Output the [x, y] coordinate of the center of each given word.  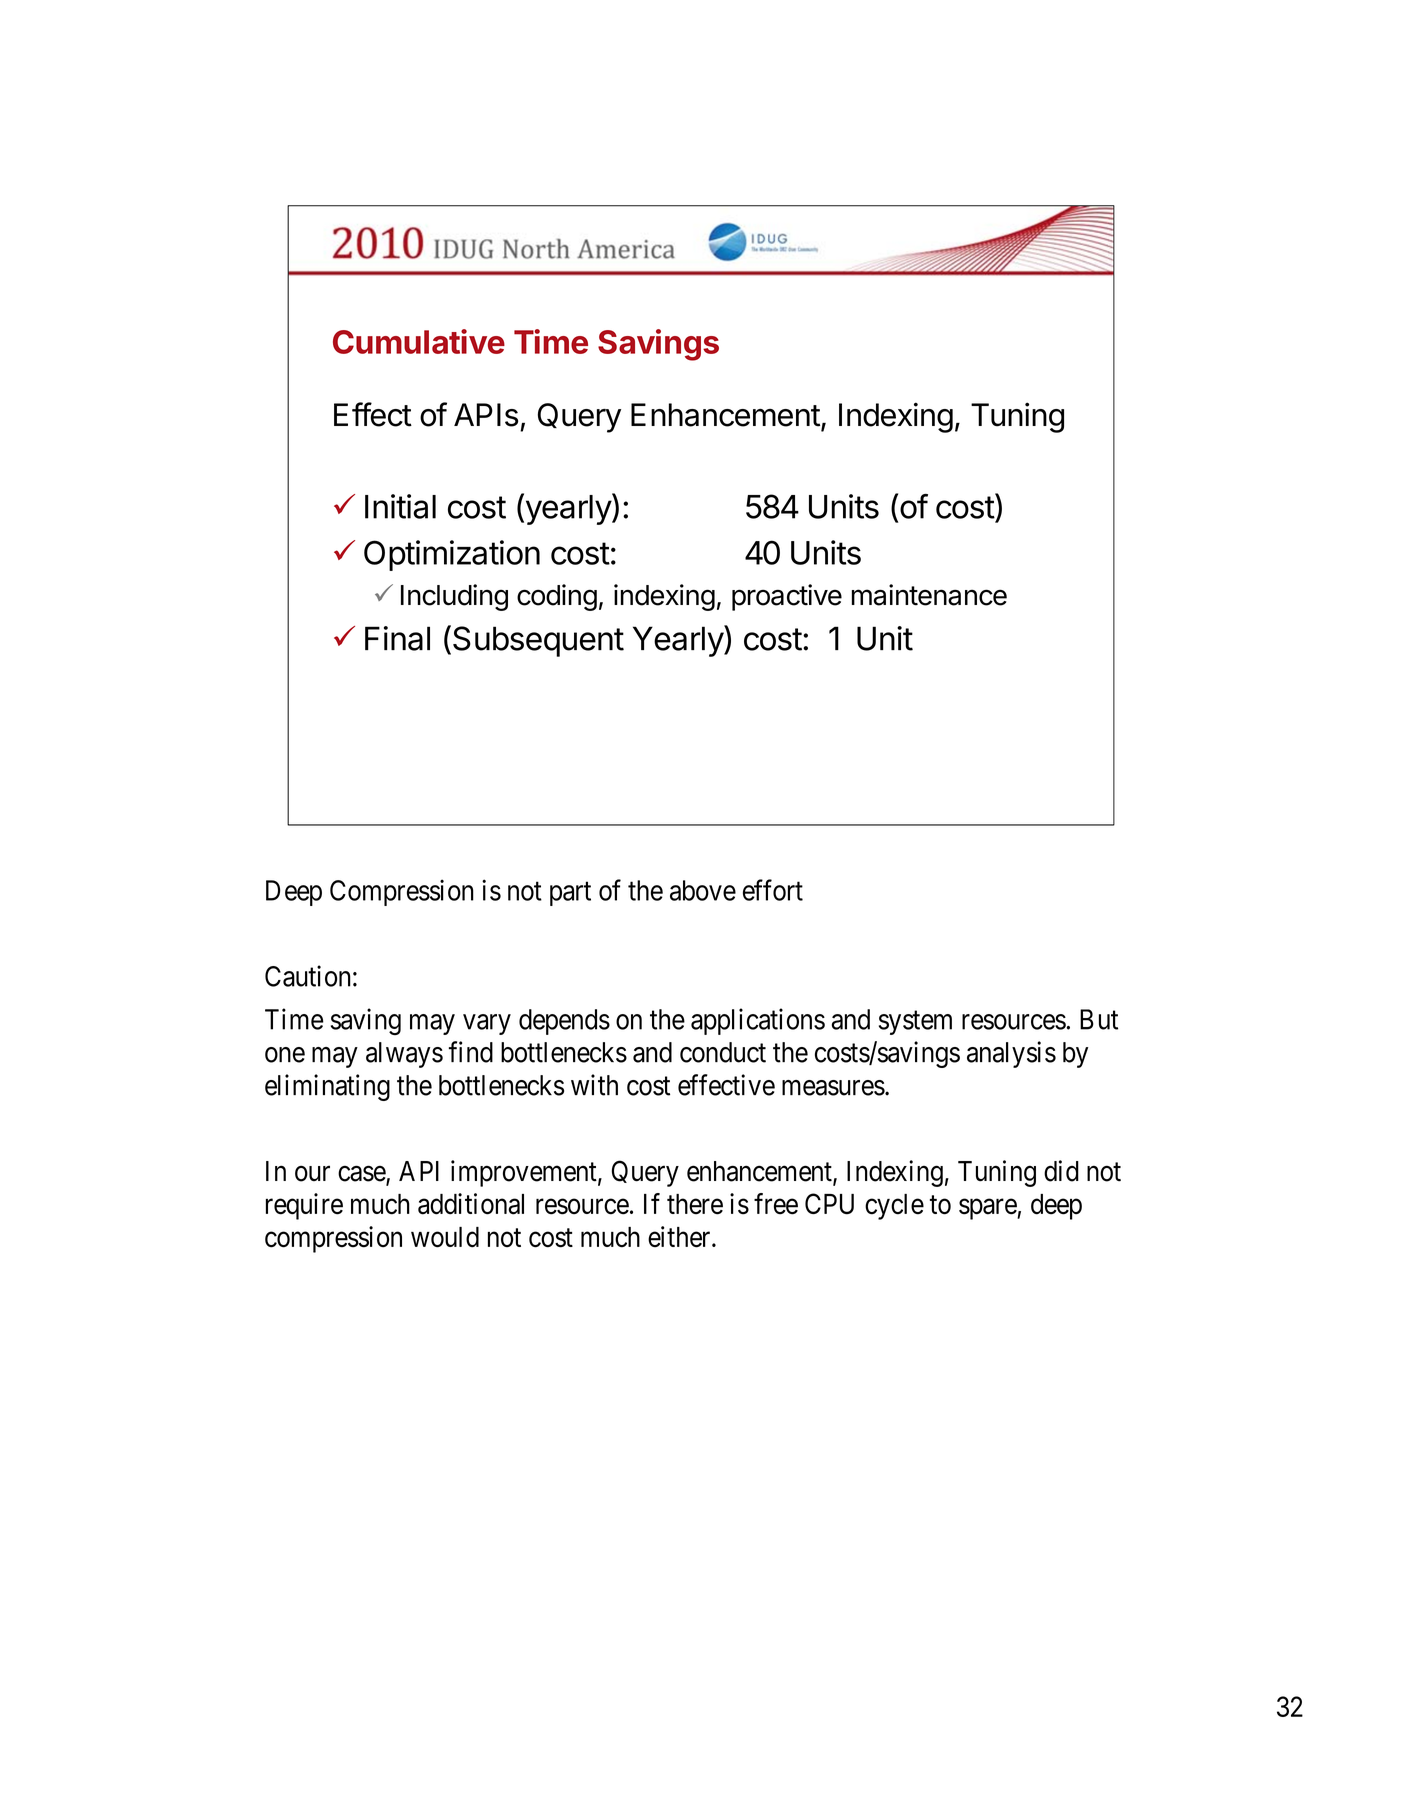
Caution [308, 976]
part [570, 894]
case [362, 1175]
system [915, 1023]
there [695, 1204]
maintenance [929, 595]
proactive [787, 597]
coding [557, 597]
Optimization [452, 555]
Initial [400, 506]
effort [773, 890]
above [703, 890]
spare [988, 1209]
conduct [723, 1052]
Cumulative [419, 341]
